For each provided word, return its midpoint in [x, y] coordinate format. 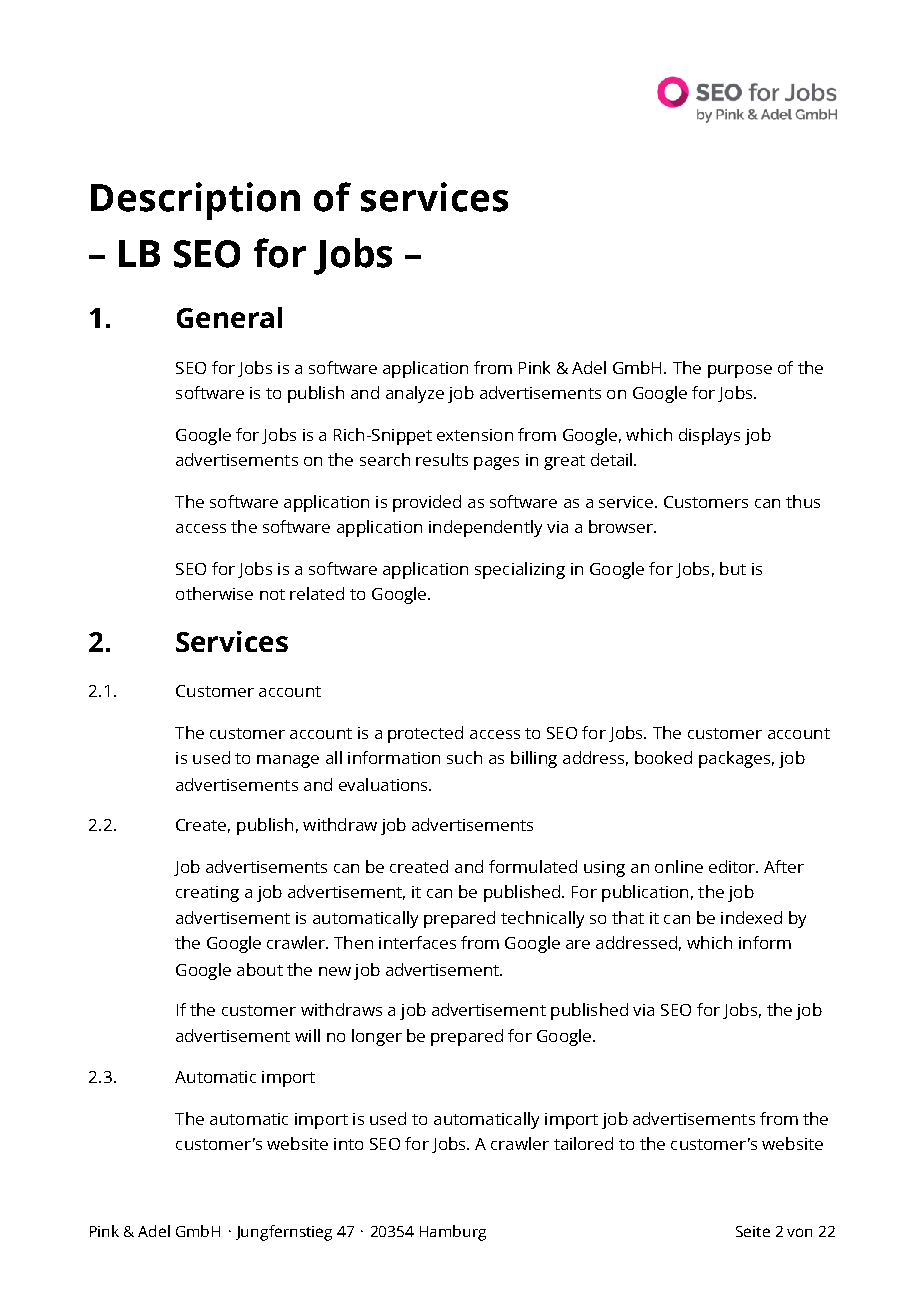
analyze [415, 394]
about [260, 969]
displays [709, 436]
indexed [751, 917]
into [348, 1144]
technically [542, 919]
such [464, 757]
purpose [740, 371]
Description [195, 201]
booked [663, 757]
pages [496, 463]
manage [288, 761]
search [385, 459]
